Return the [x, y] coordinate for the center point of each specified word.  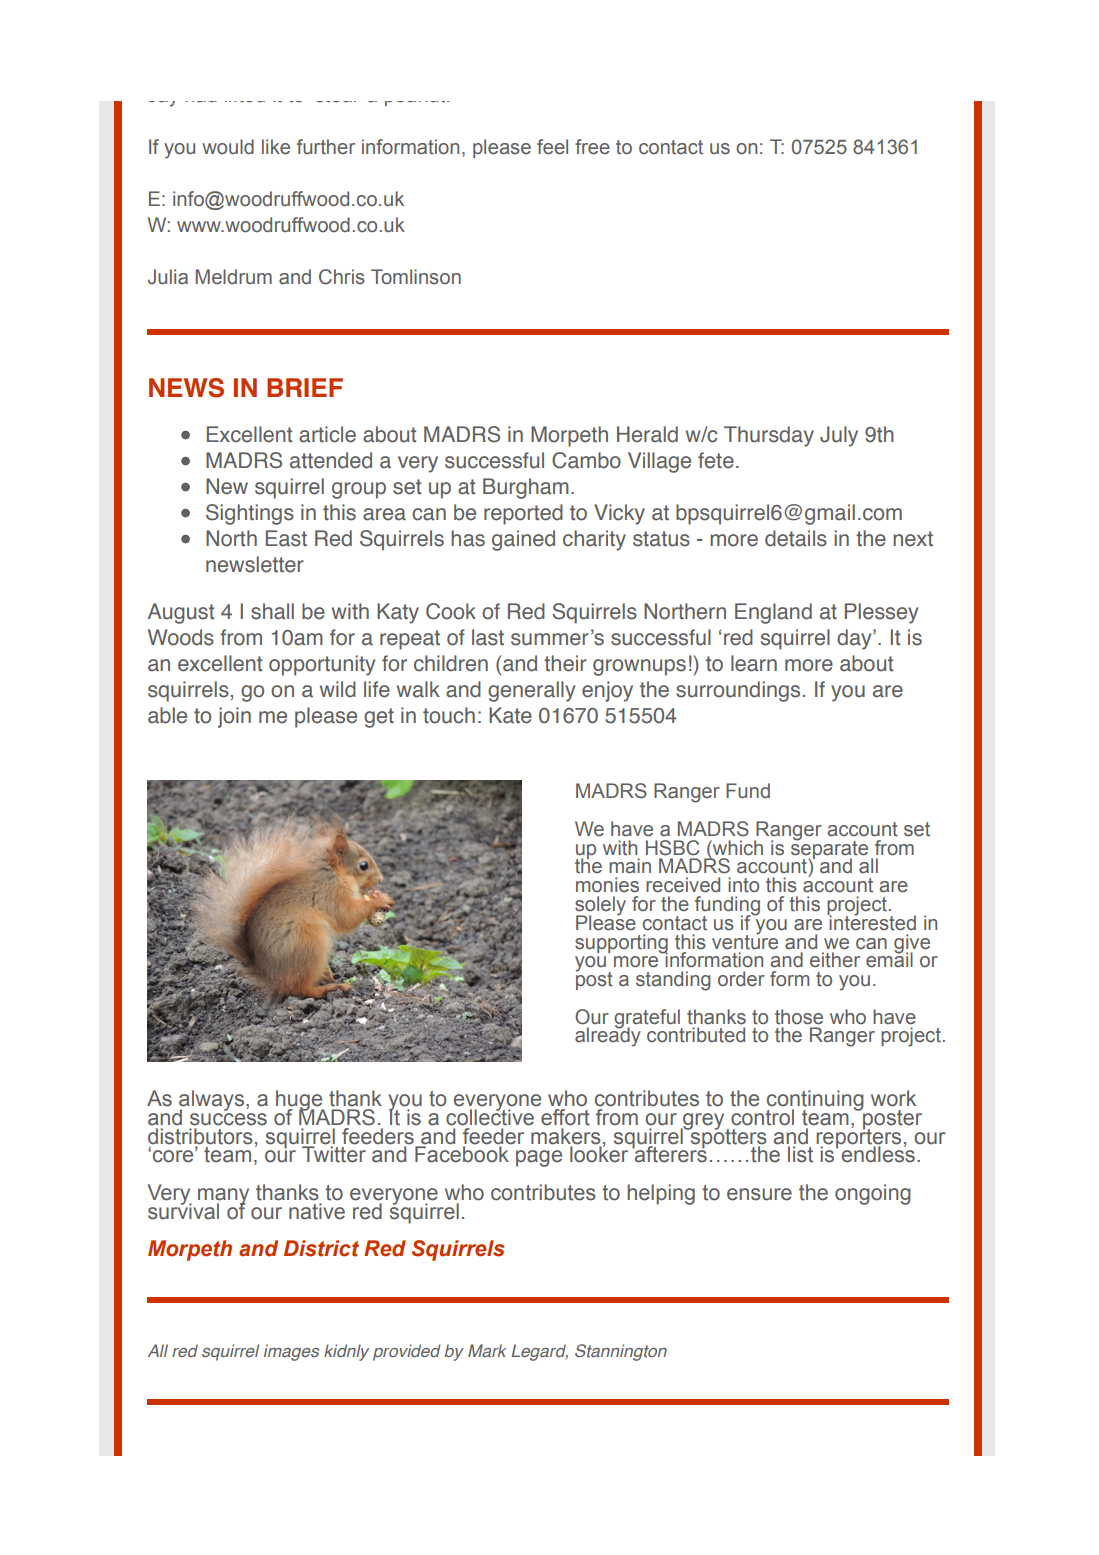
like [276, 147]
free [592, 147]
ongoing [873, 1194]
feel [552, 147]
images [291, 1352]
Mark [487, 1350]
